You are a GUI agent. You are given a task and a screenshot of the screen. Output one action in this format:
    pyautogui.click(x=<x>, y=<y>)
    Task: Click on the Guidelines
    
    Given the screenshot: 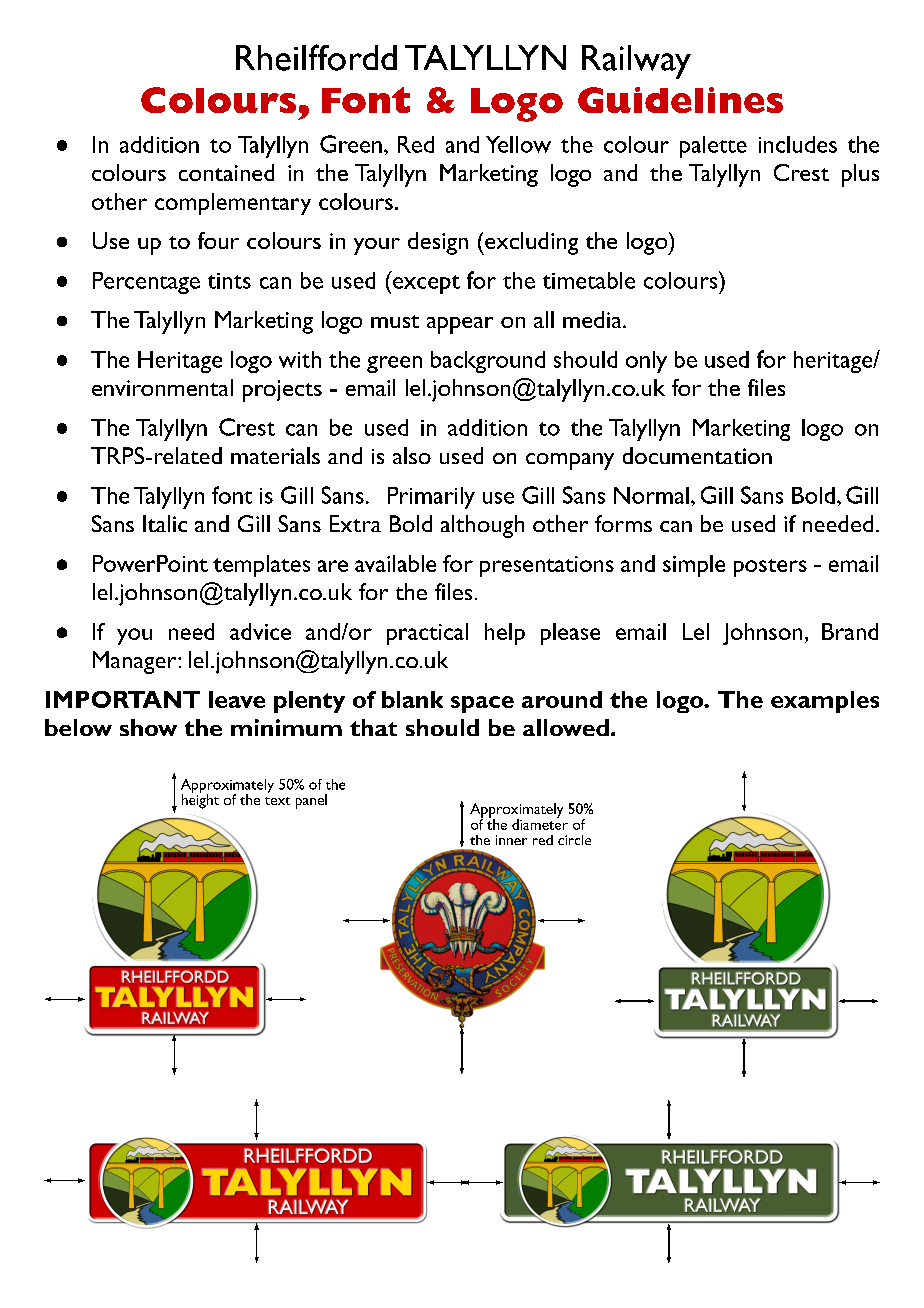 What is the action you would take?
    pyautogui.click(x=680, y=100)
